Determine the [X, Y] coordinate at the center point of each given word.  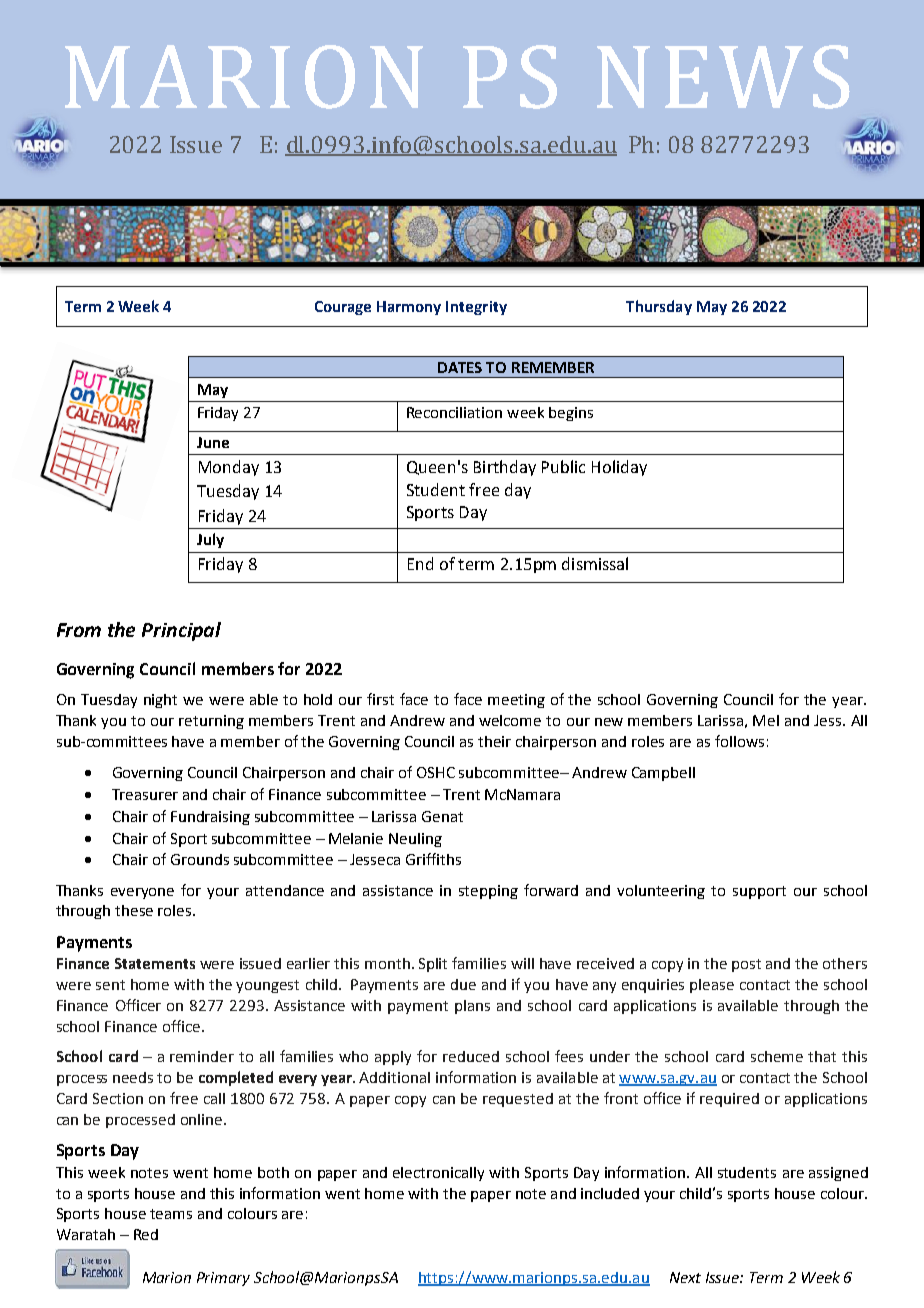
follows [739, 741]
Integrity [476, 308]
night [160, 701]
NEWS [723, 77]
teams [171, 1214]
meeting [516, 701]
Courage [343, 308]
